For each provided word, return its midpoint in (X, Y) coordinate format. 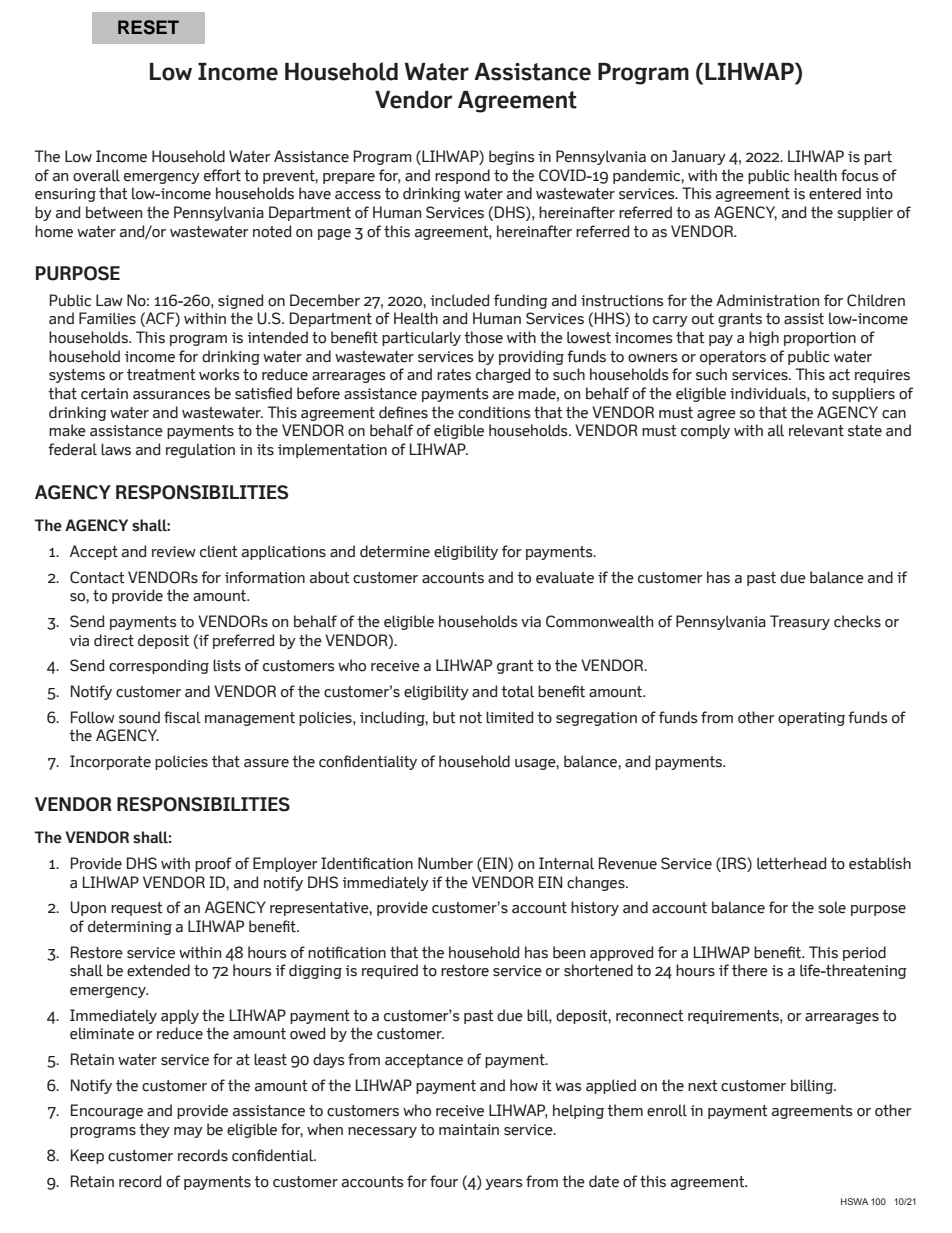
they (154, 1130)
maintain (469, 1130)
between (114, 212)
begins (512, 157)
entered (835, 193)
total (517, 691)
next (703, 1086)
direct (114, 640)
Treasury (800, 622)
